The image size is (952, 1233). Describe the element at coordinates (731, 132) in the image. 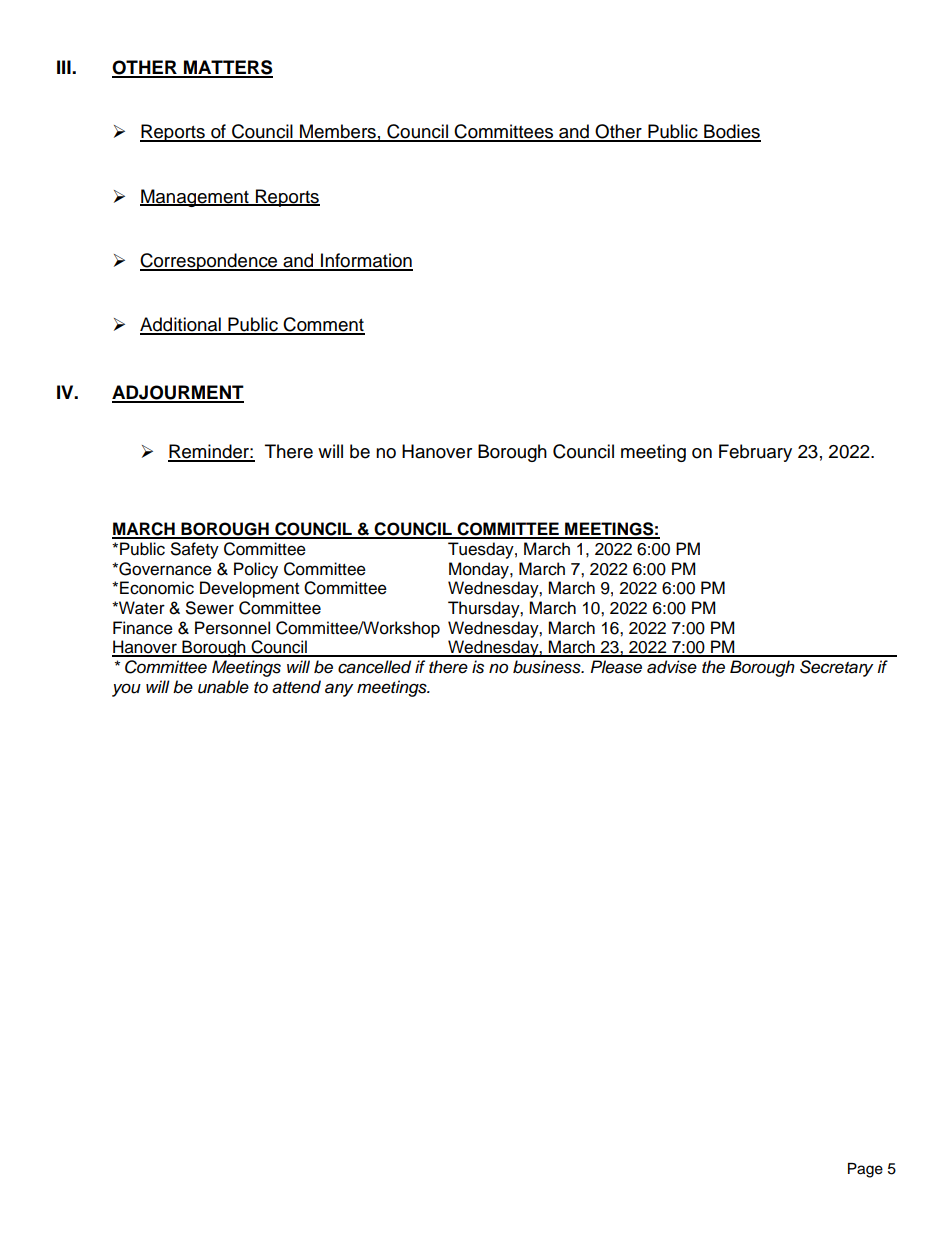

I see `Bodies` at that location.
